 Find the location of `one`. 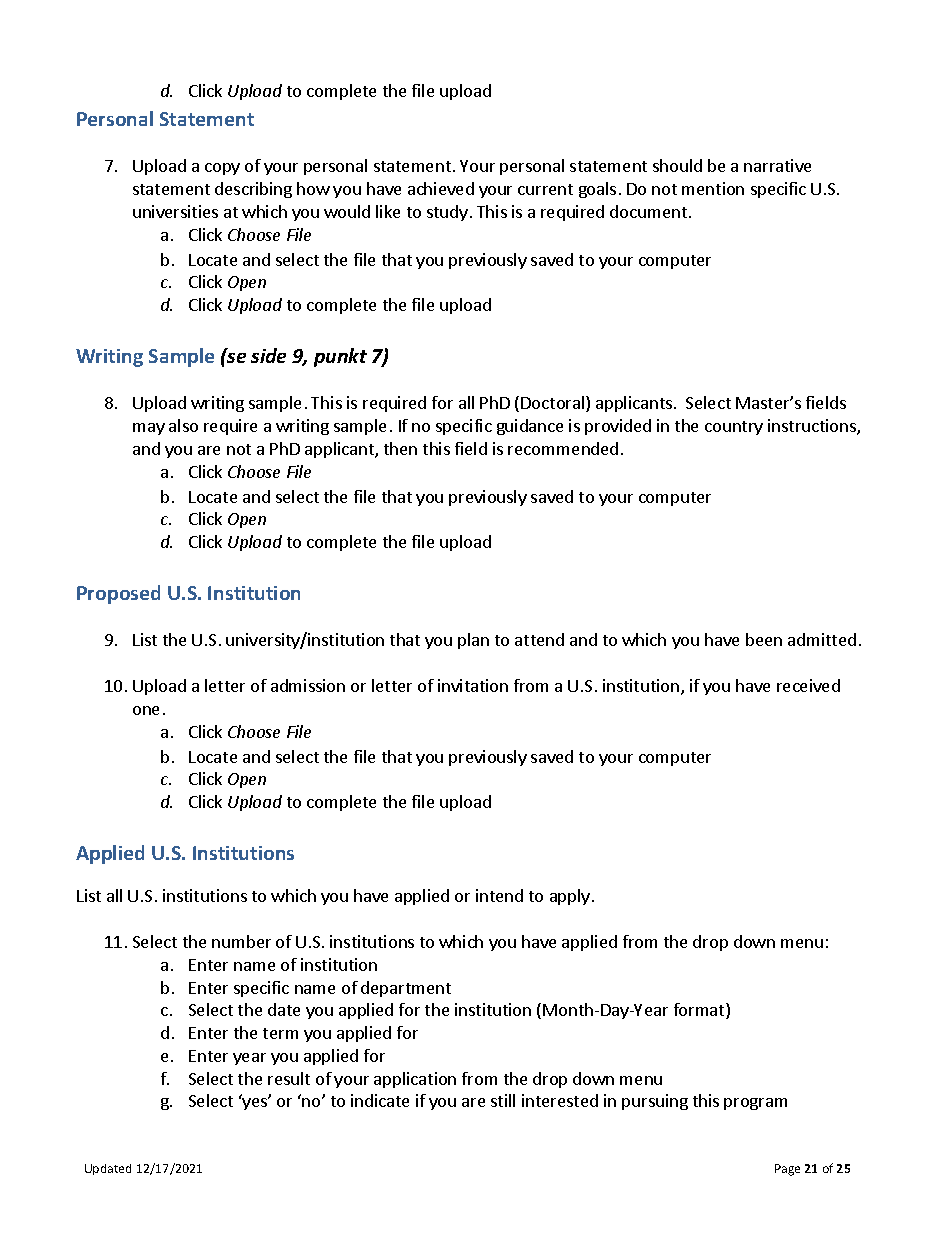

one is located at coordinates (146, 710).
